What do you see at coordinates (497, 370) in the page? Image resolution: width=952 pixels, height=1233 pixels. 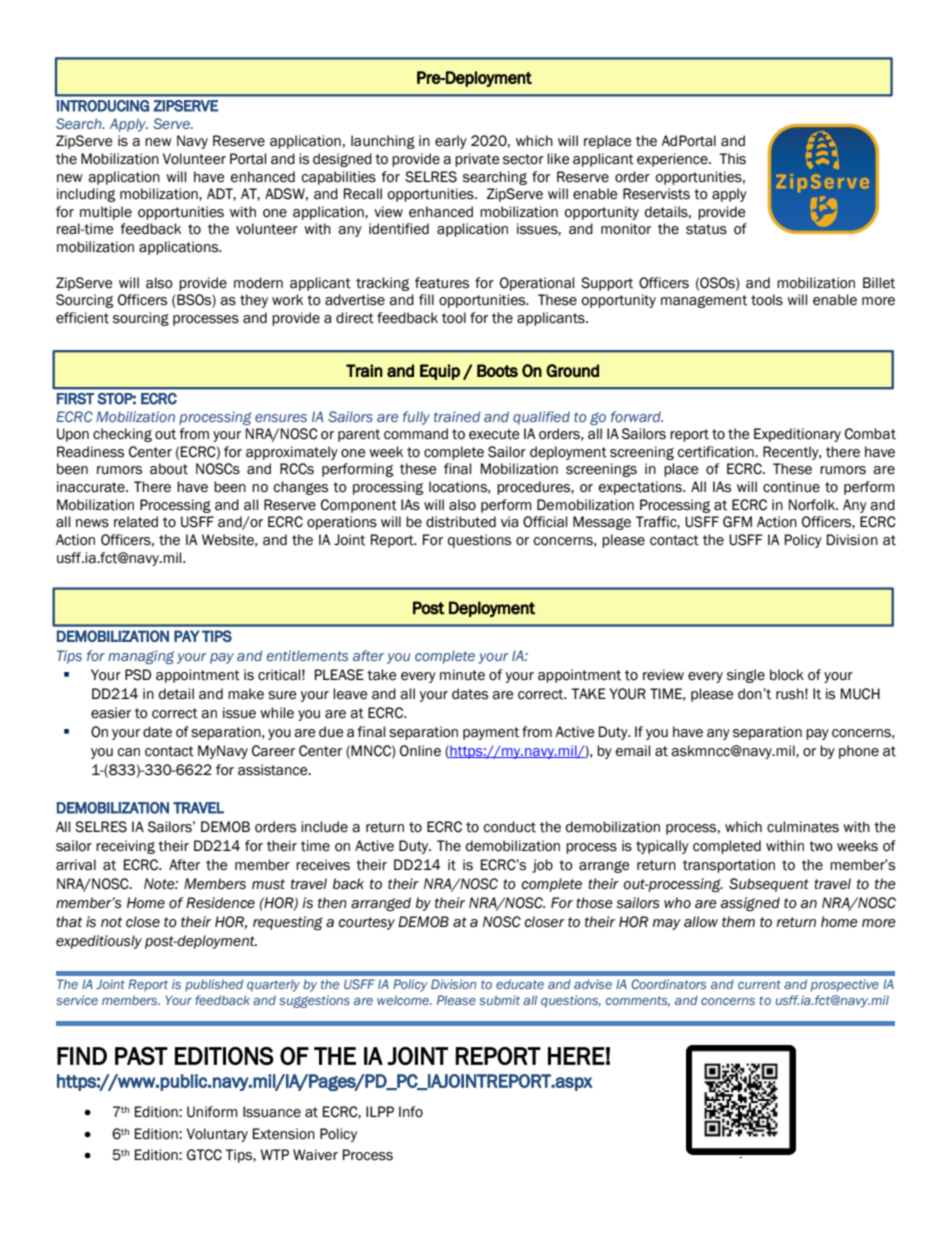 I see `Boots` at bounding box center [497, 370].
